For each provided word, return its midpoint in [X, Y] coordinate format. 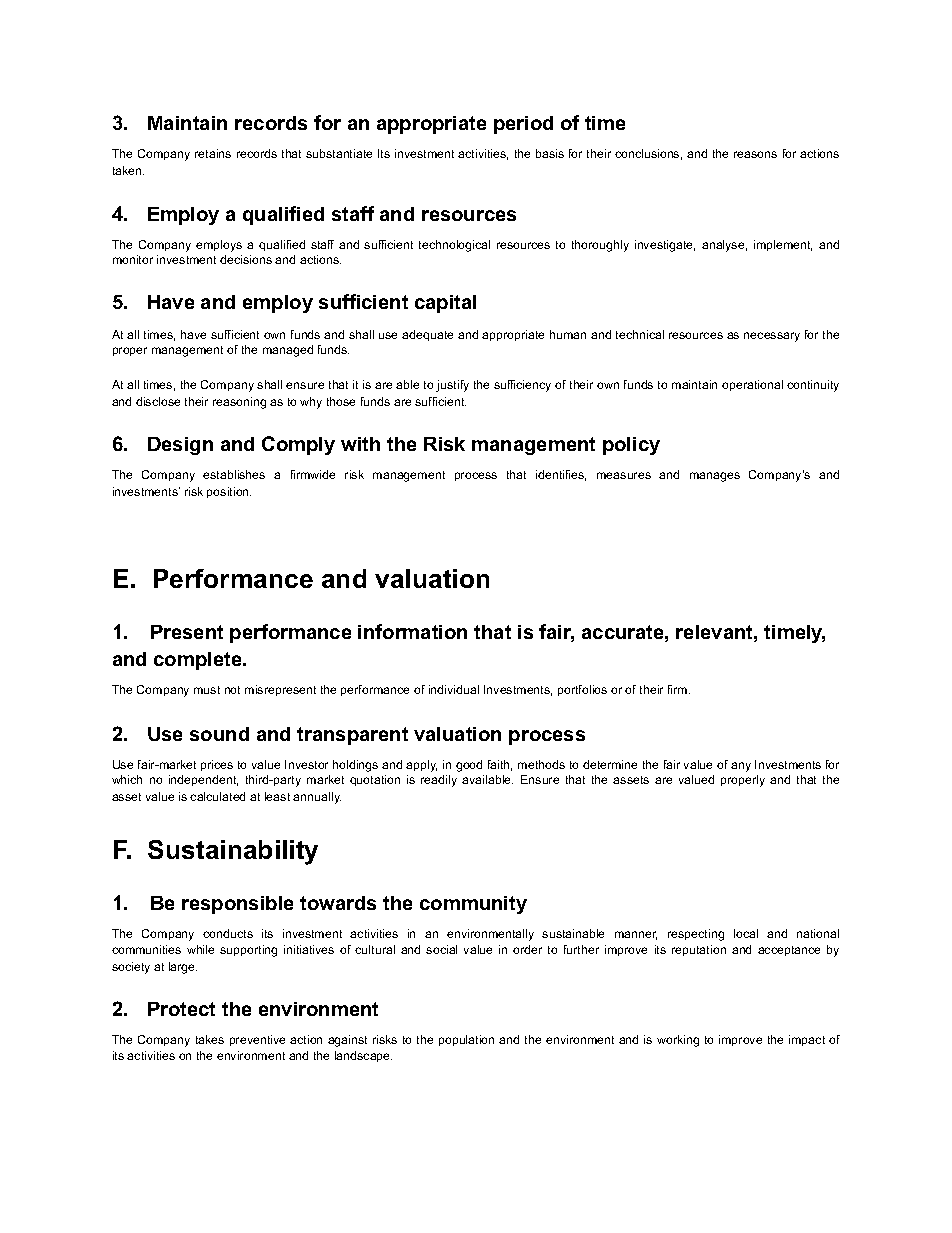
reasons [755, 154]
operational [752, 385]
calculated [217, 796]
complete [199, 661]
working [678, 1041]
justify [452, 386]
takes [210, 1039]
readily [439, 781]
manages [715, 477]
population [466, 1040]
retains [213, 153]
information [412, 631]
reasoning [239, 403]
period [523, 125]
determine [610, 764]
